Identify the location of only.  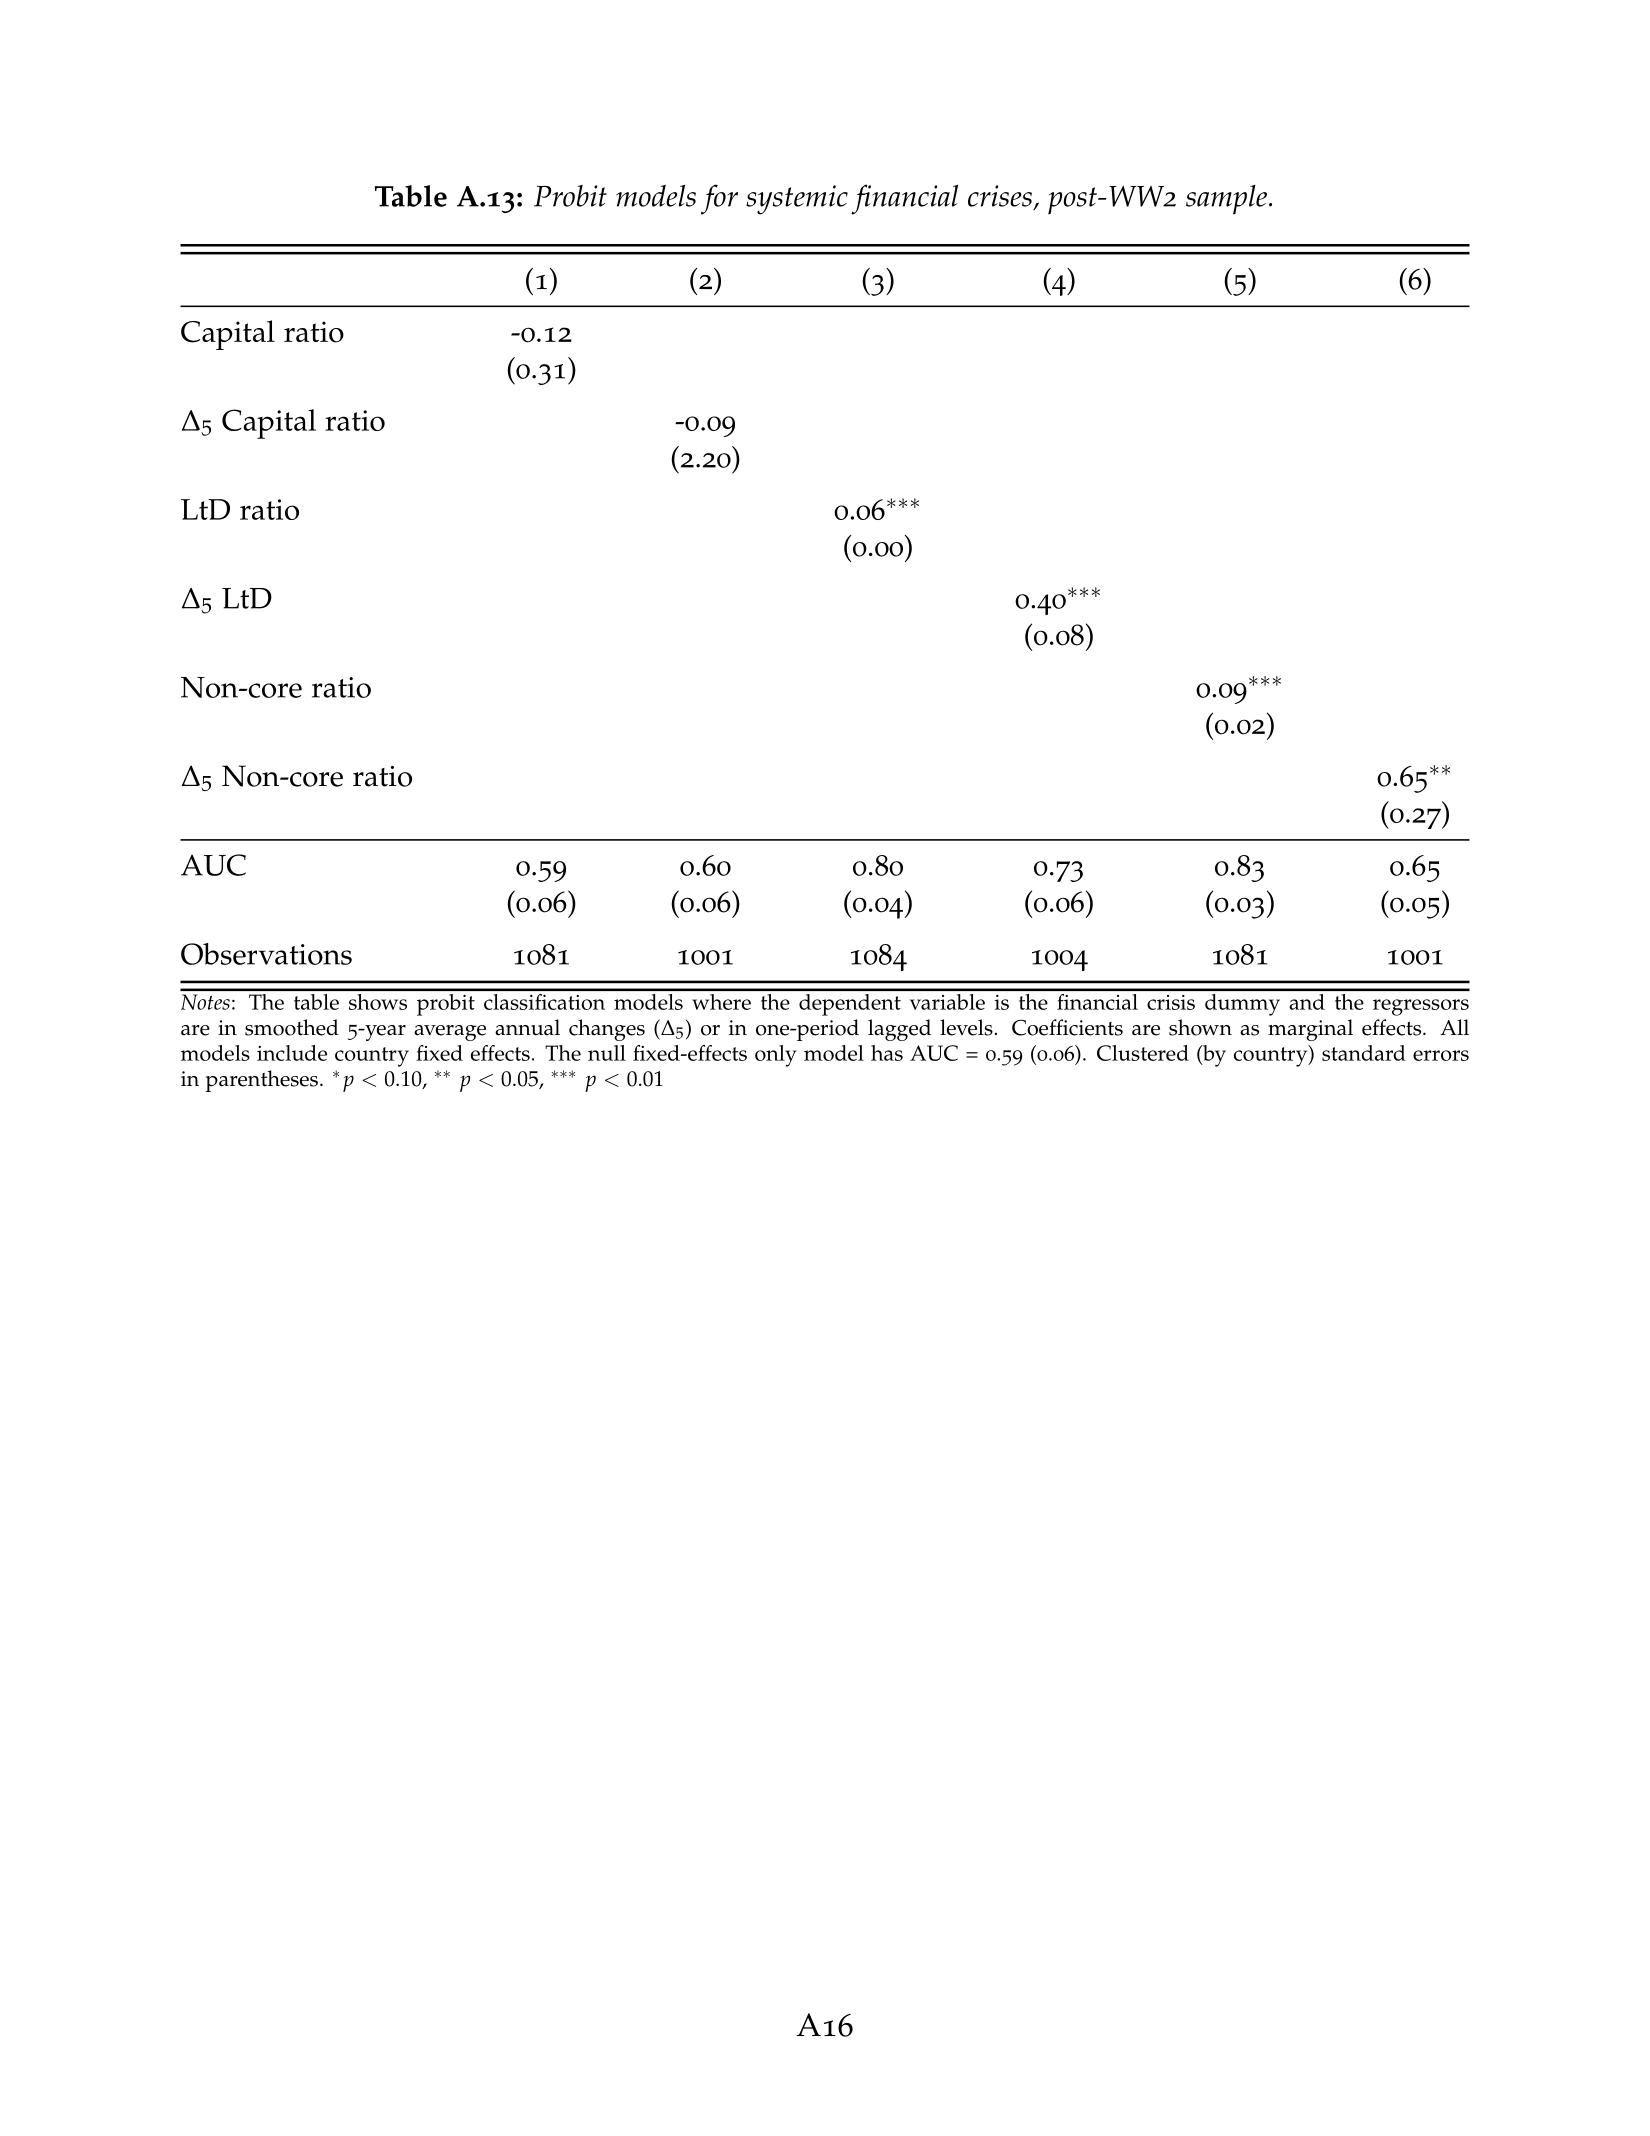
(776, 1056).
